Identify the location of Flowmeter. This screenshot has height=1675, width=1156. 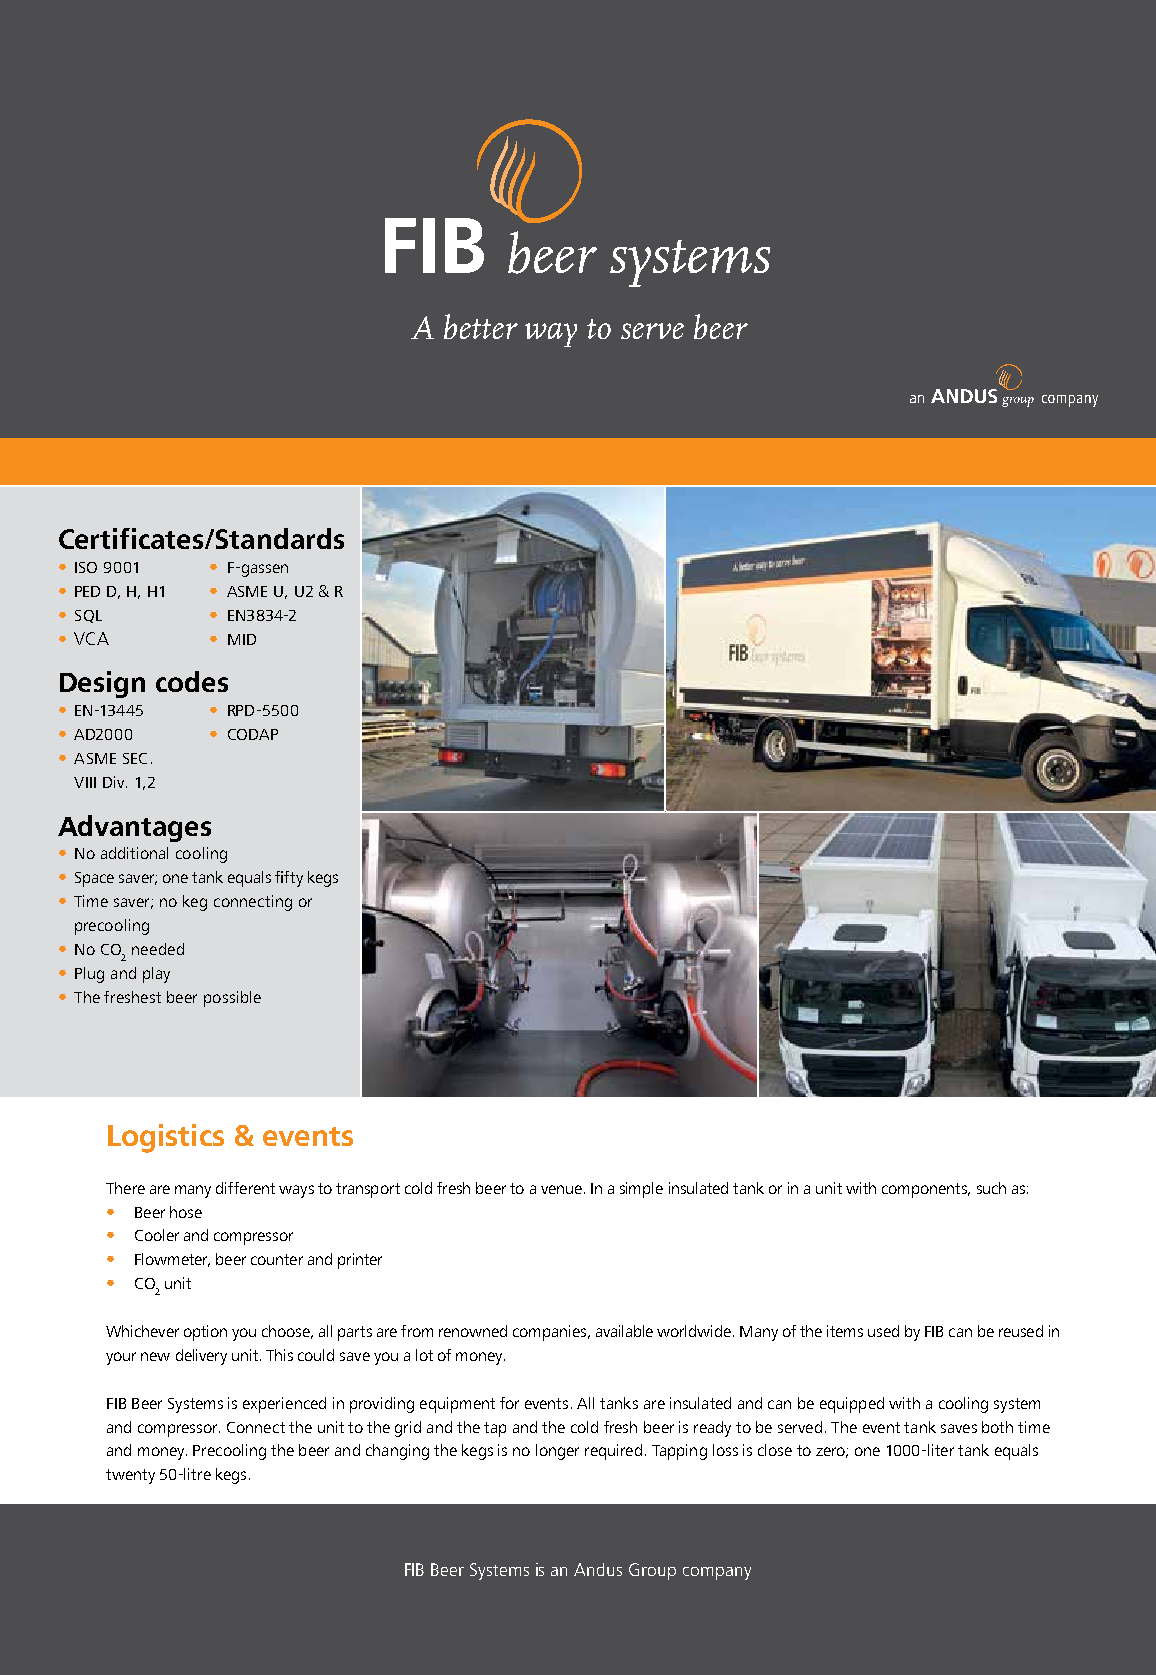
(172, 1260).
